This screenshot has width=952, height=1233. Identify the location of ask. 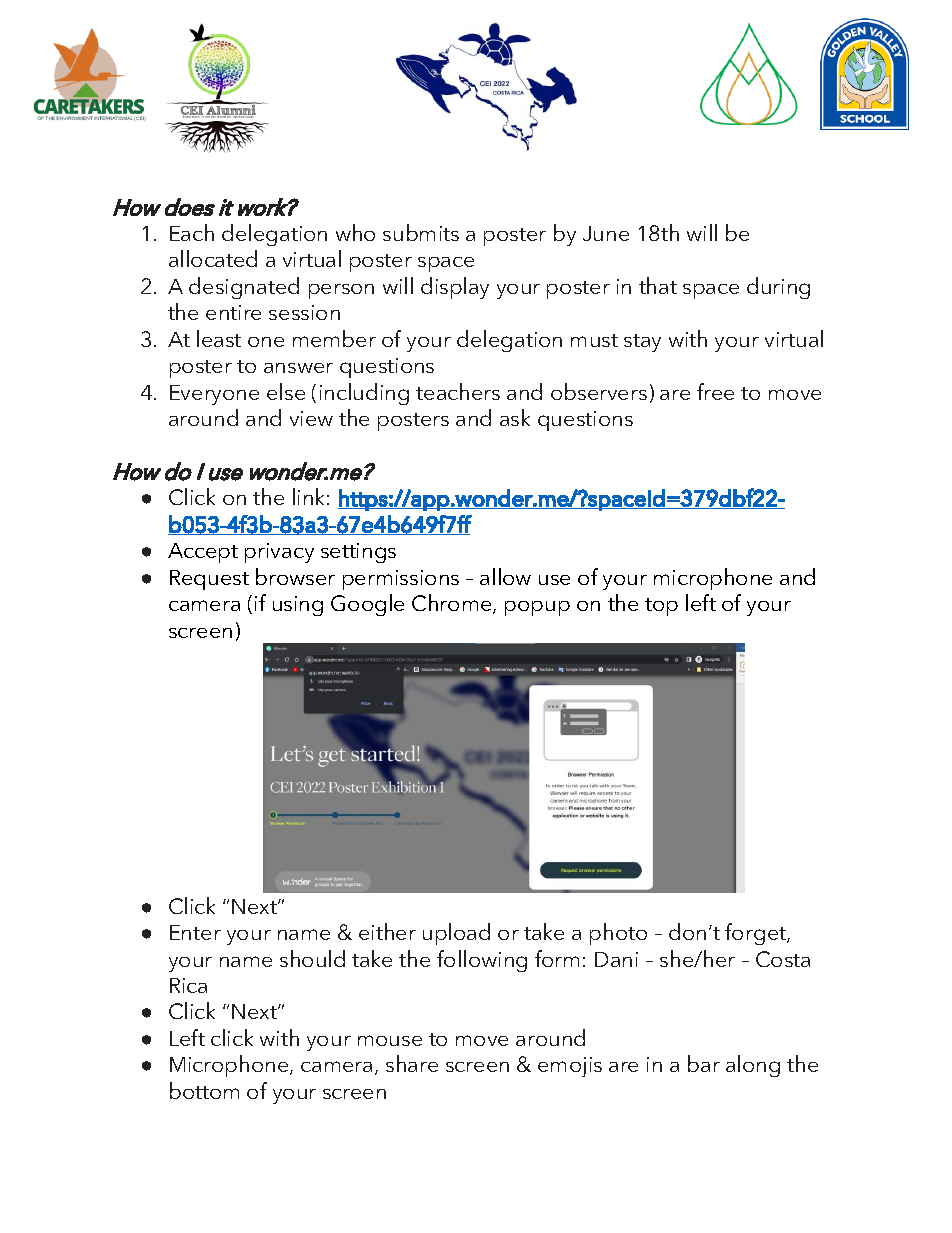
(515, 417).
